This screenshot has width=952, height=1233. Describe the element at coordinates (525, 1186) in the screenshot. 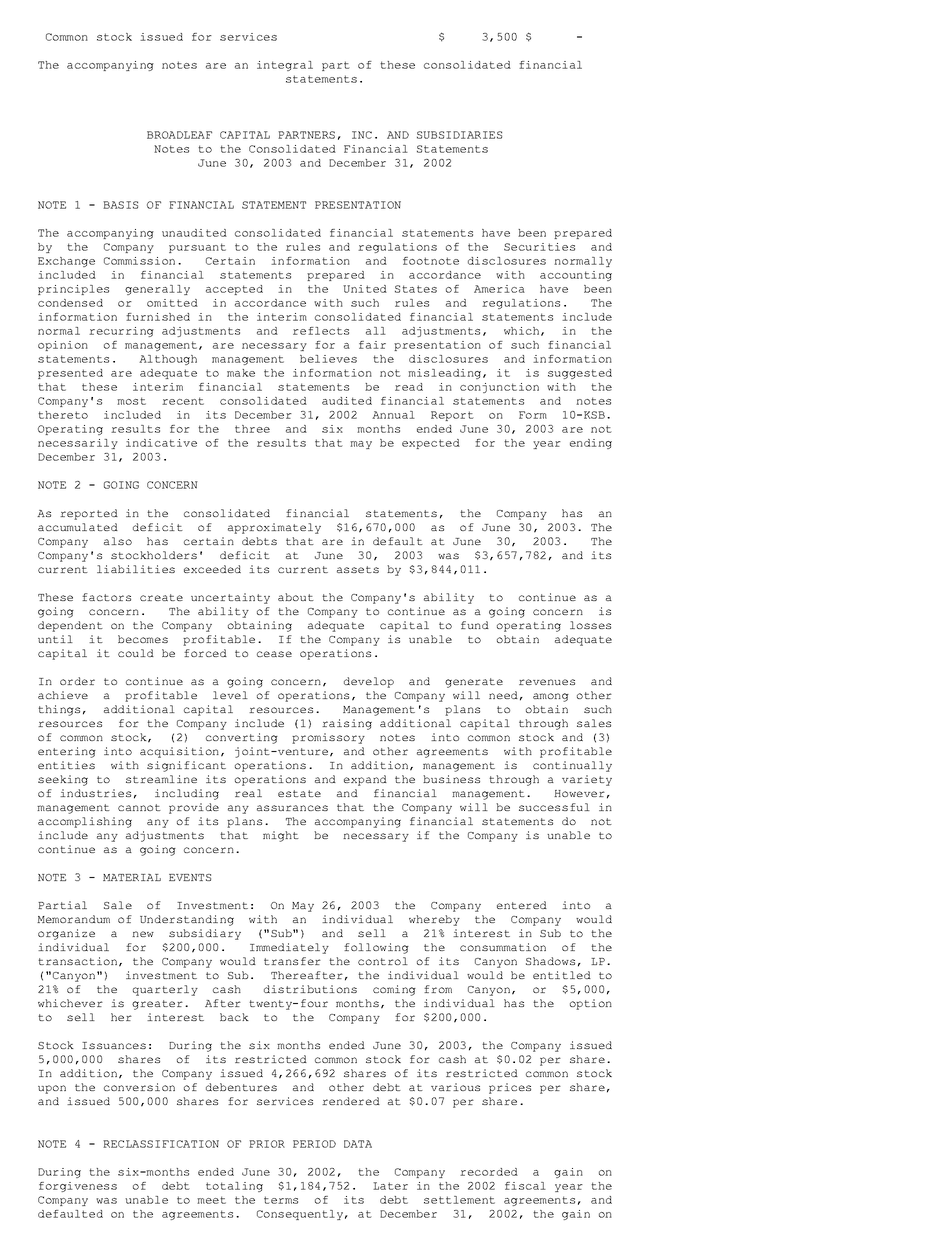

I see `fiscal` at that location.
